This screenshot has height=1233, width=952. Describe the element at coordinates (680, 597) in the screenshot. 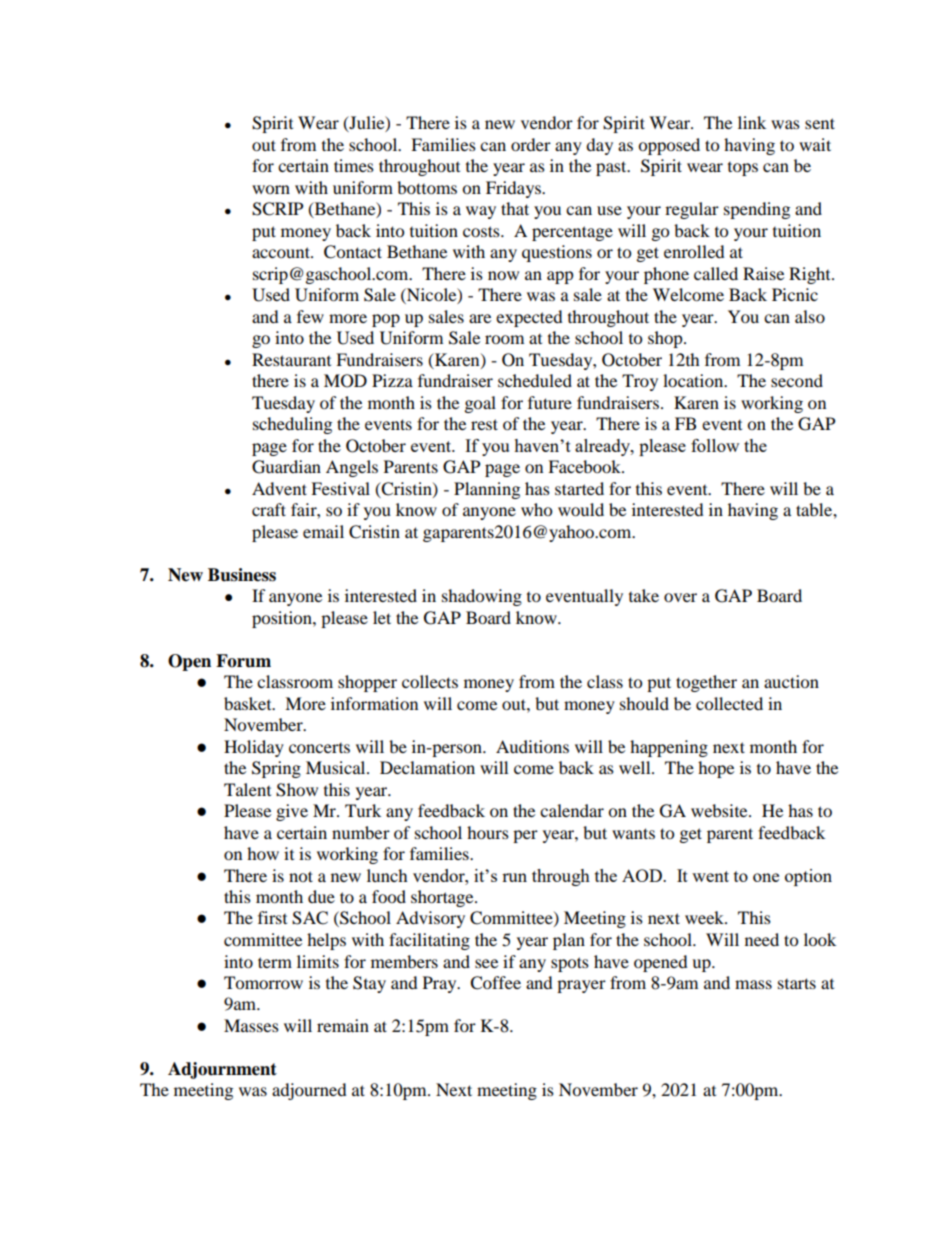

I see `over` at that location.
